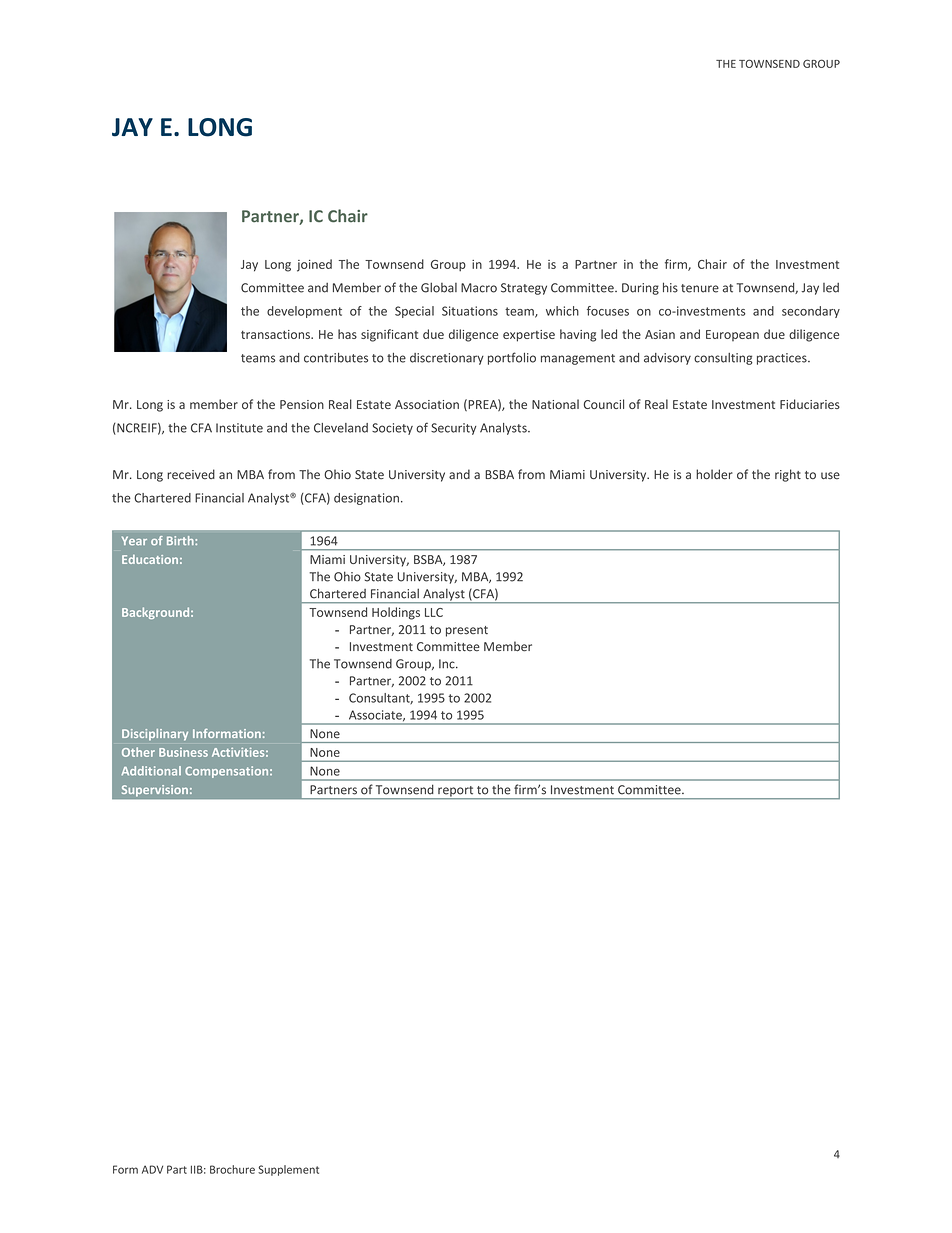 The image size is (952, 1233). Describe the element at coordinates (456, 792) in the document. I see `report` at that location.
